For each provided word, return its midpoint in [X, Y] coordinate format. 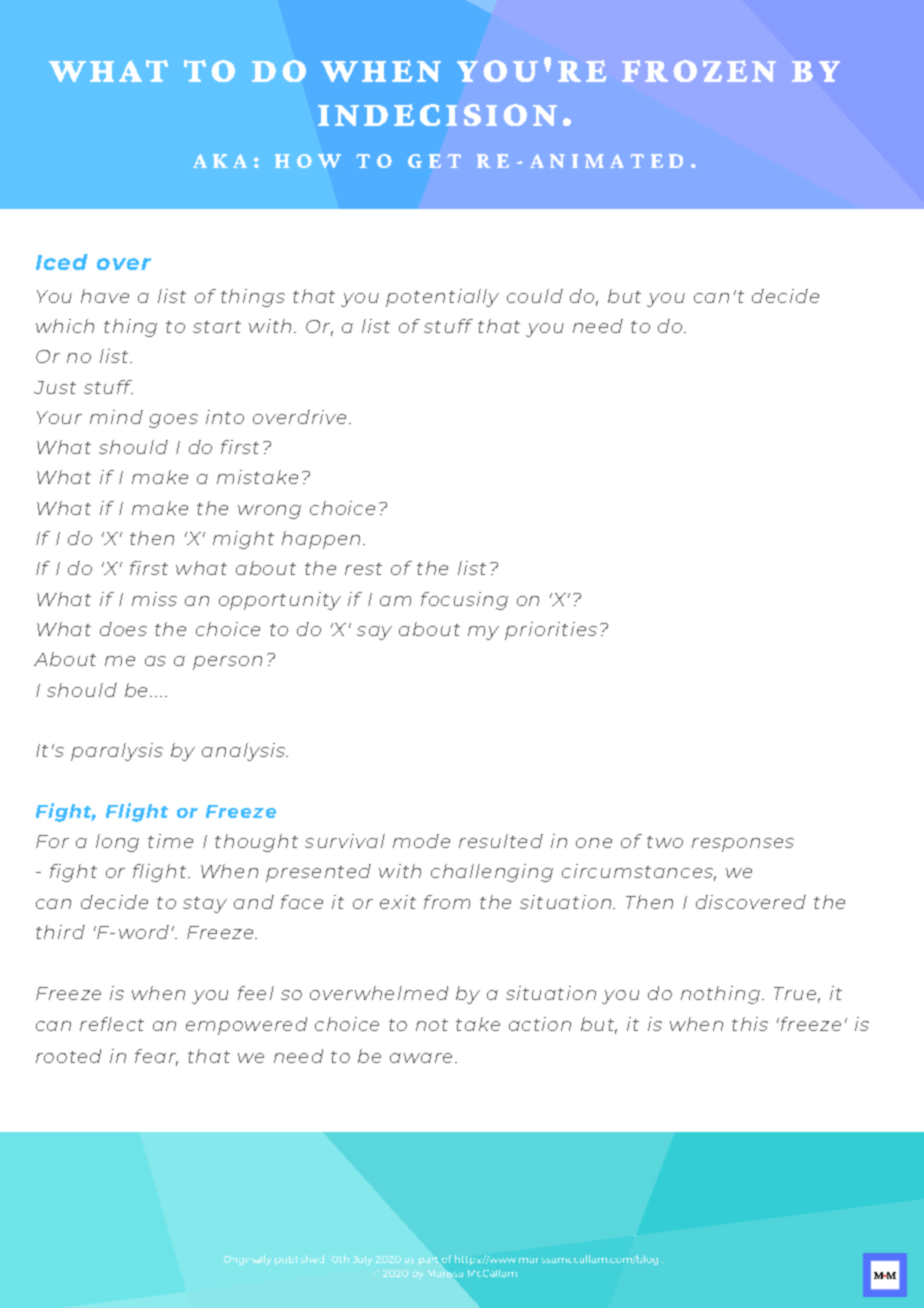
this [750, 1024]
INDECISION [437, 115]
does [123, 629]
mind [116, 417]
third [60, 932]
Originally [247, 1260]
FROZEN [699, 71]
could [535, 296]
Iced [62, 262]
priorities [551, 631]
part [428, 1261]
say [374, 633]
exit [398, 902]
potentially [442, 298]
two [665, 842]
